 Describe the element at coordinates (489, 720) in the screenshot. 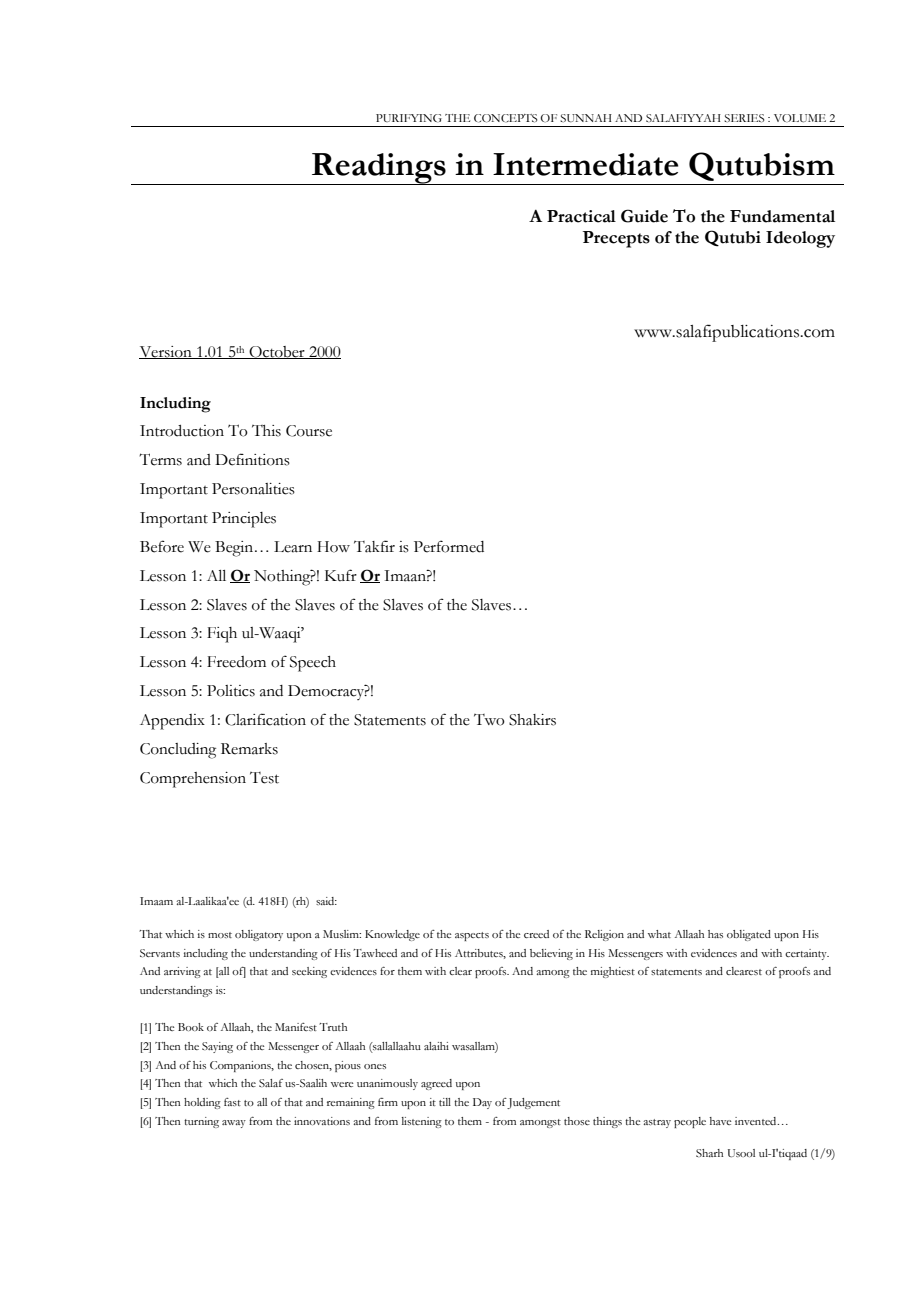

I see `Two` at that location.
